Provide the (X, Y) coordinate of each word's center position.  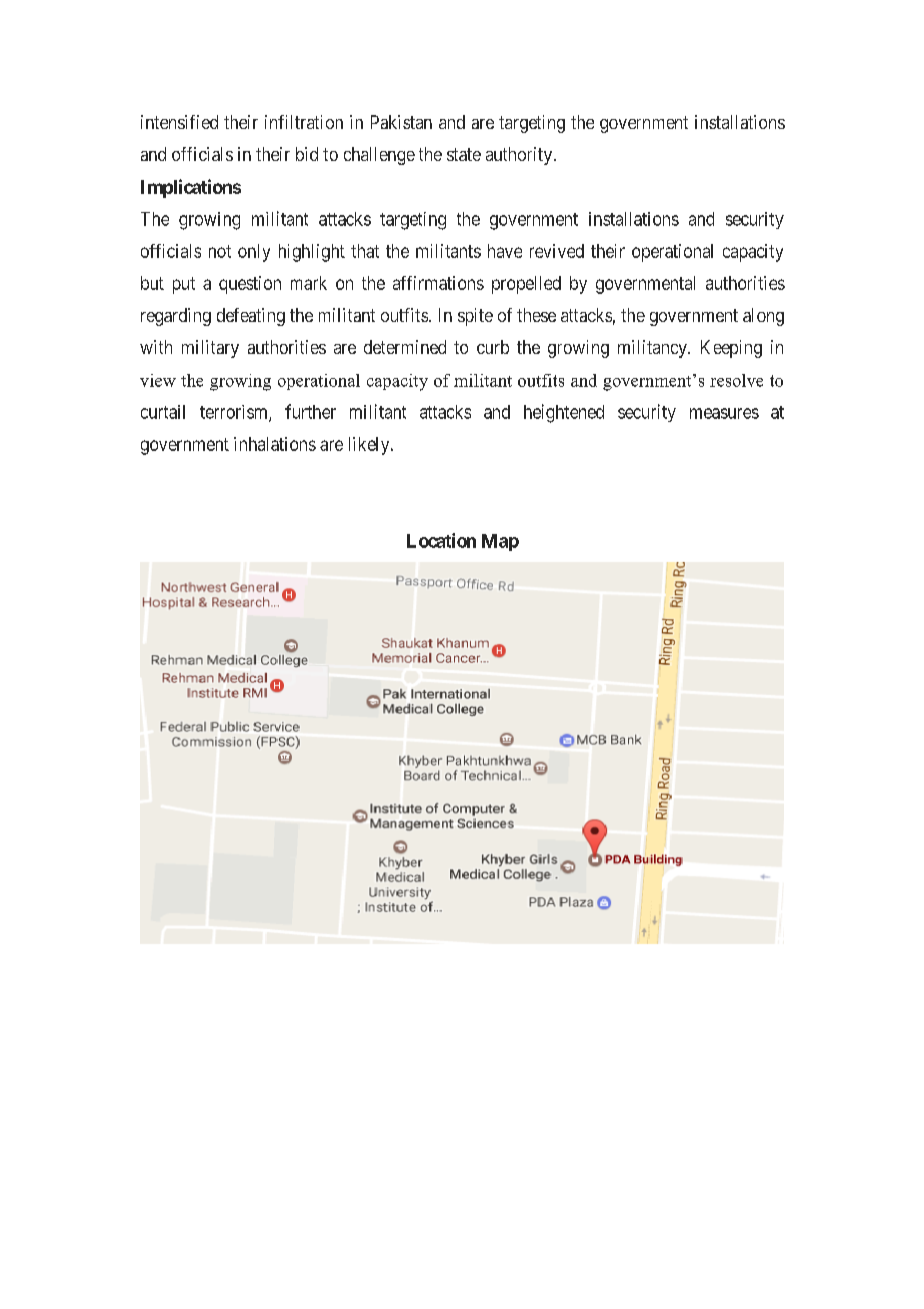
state (464, 154)
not (220, 251)
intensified (179, 122)
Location (441, 540)
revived (557, 251)
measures (724, 413)
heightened (564, 413)
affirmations (438, 283)
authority (520, 156)
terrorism (235, 413)
